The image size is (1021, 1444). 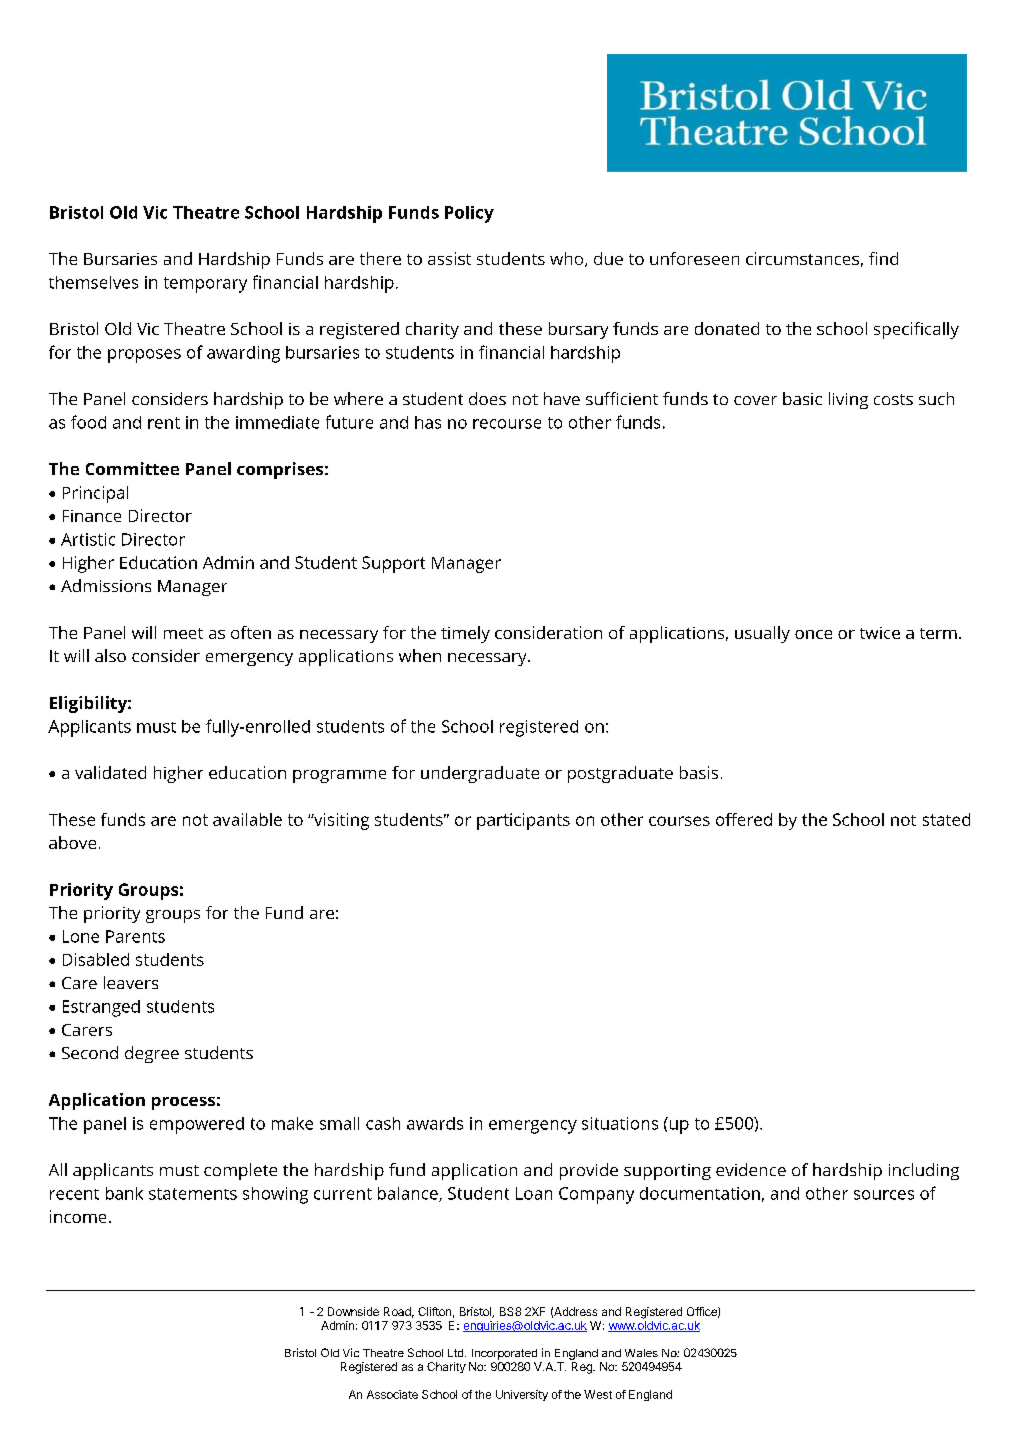 What do you see at coordinates (802, 258) in the screenshot?
I see `circumstances` at bounding box center [802, 258].
